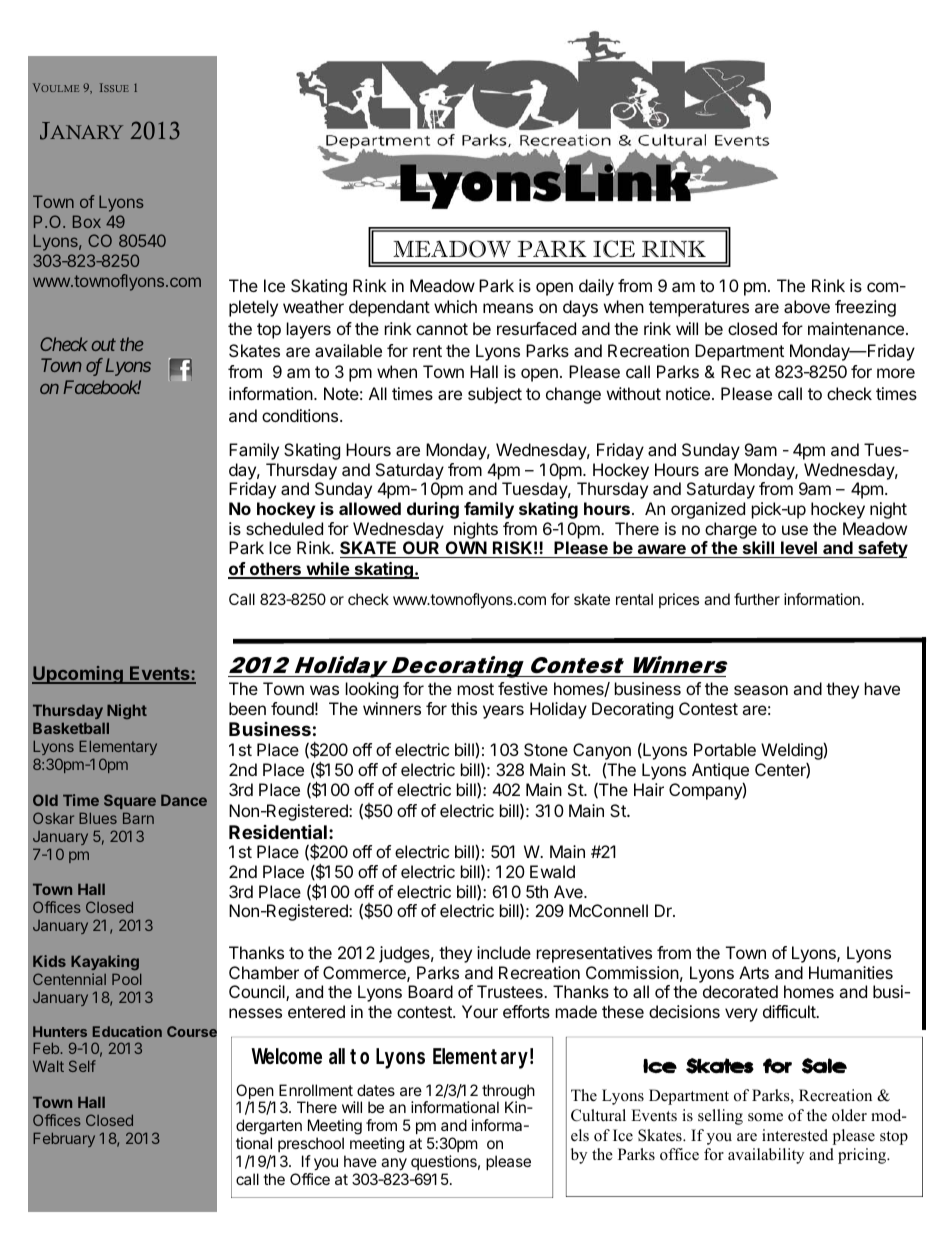 Image resolution: width=952 pixels, height=1233 pixels. Describe the element at coordinates (455, 306) in the screenshot. I see `which` at that location.
